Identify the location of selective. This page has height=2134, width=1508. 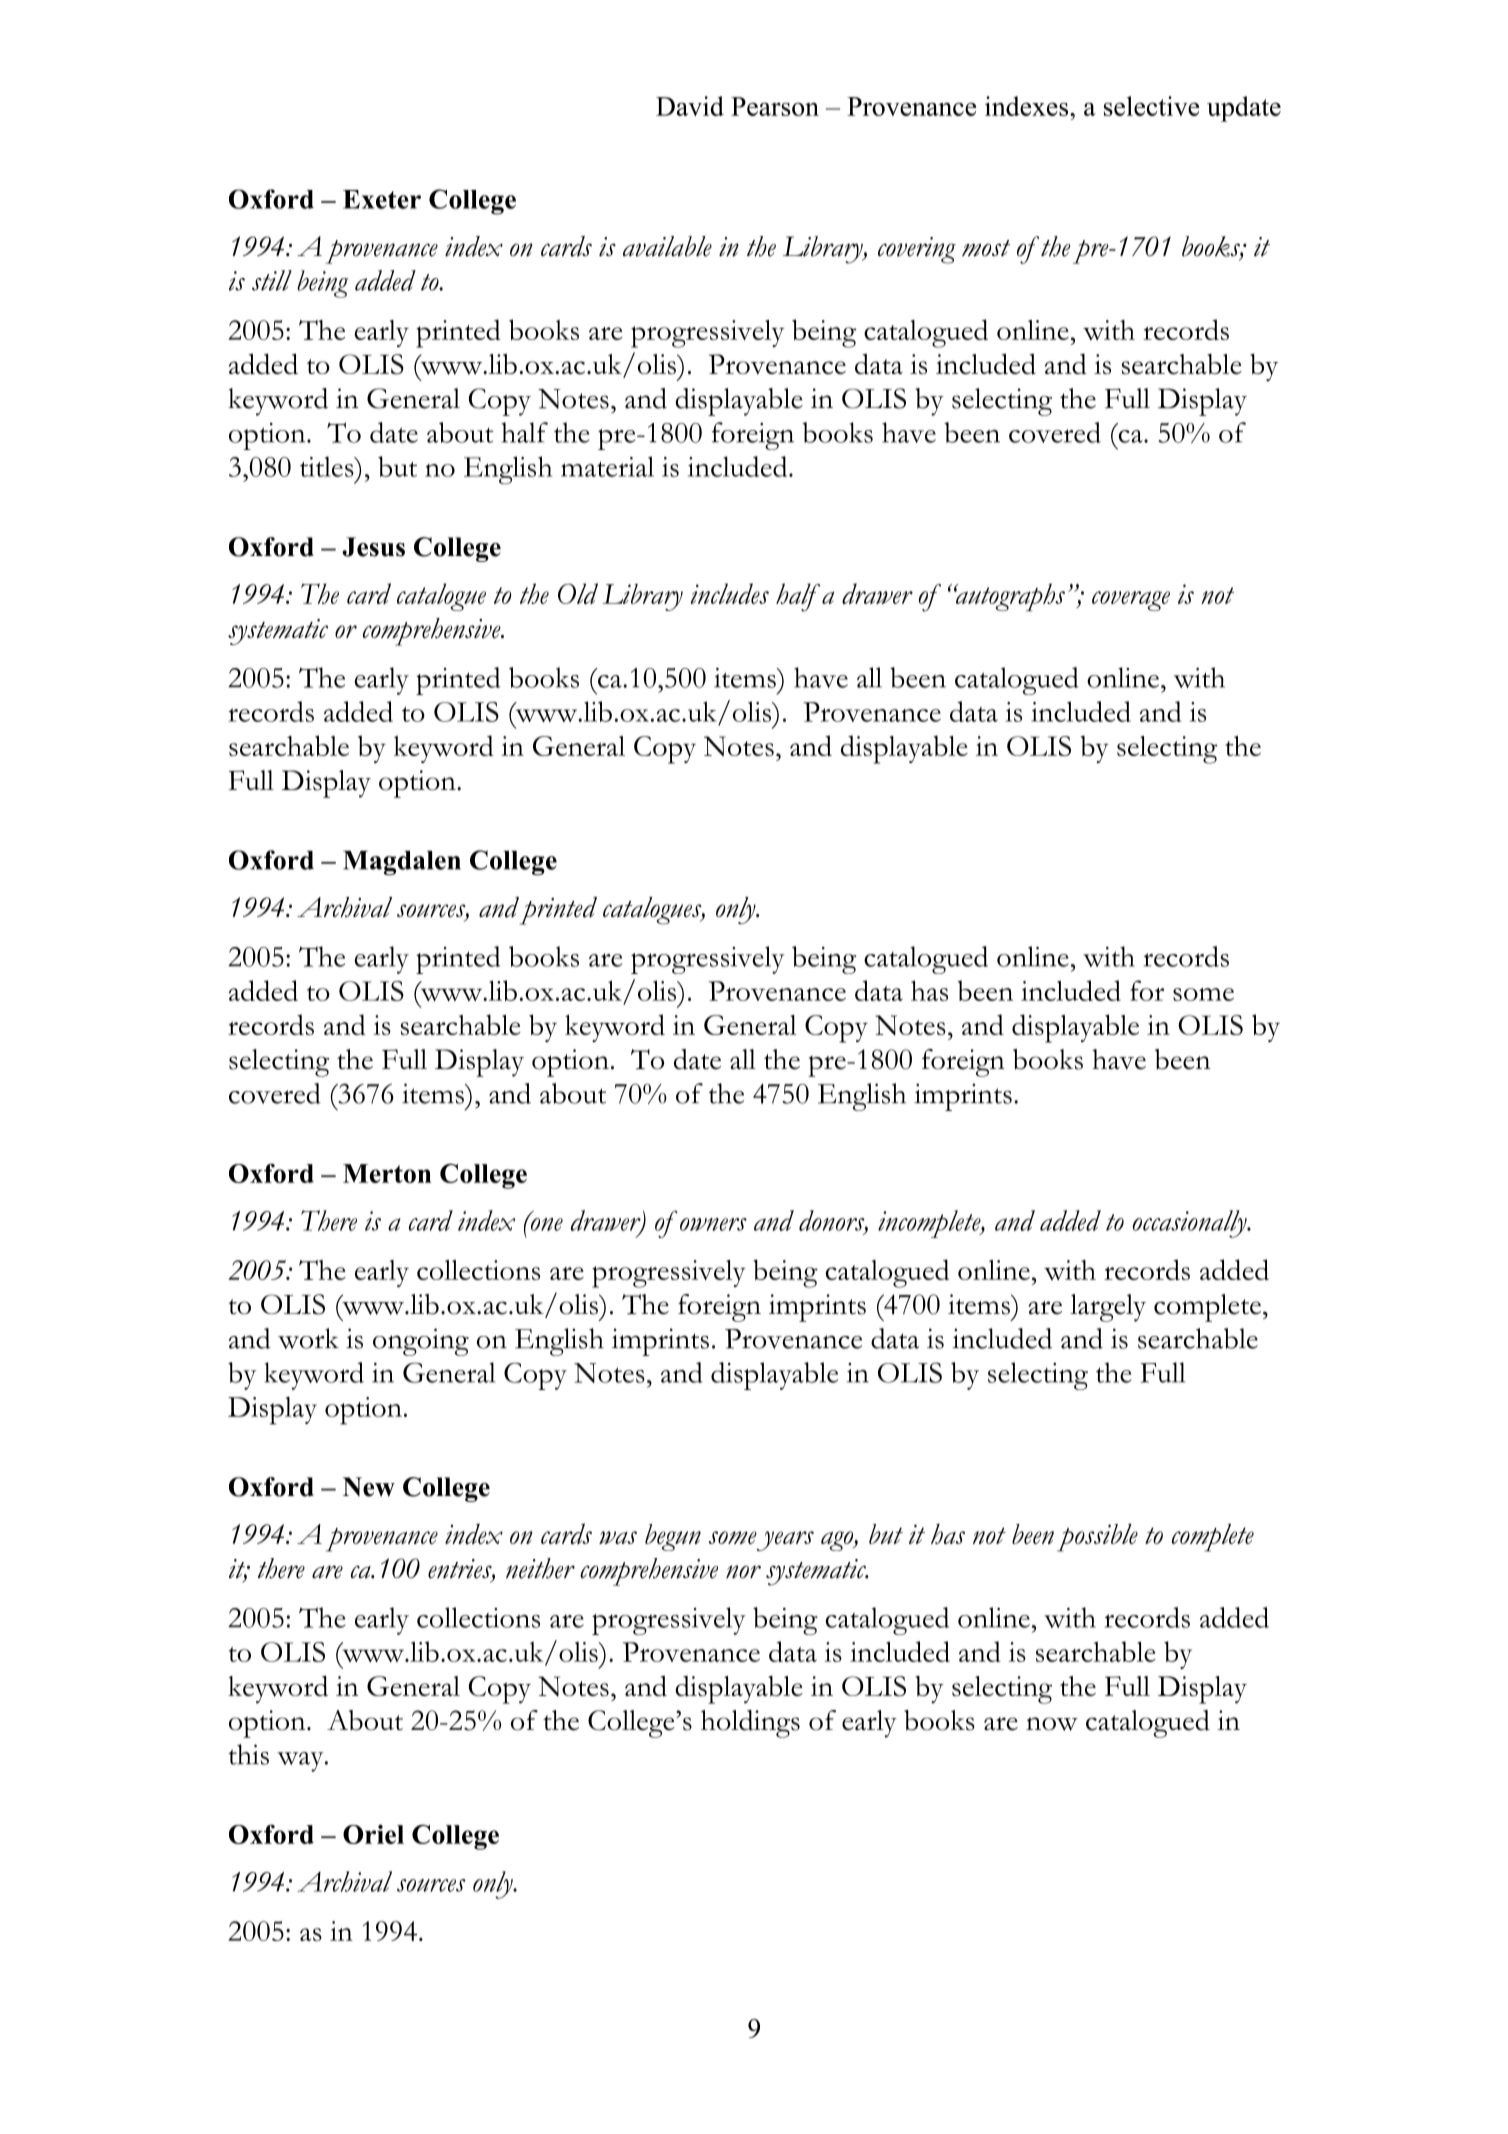
(1151, 106).
